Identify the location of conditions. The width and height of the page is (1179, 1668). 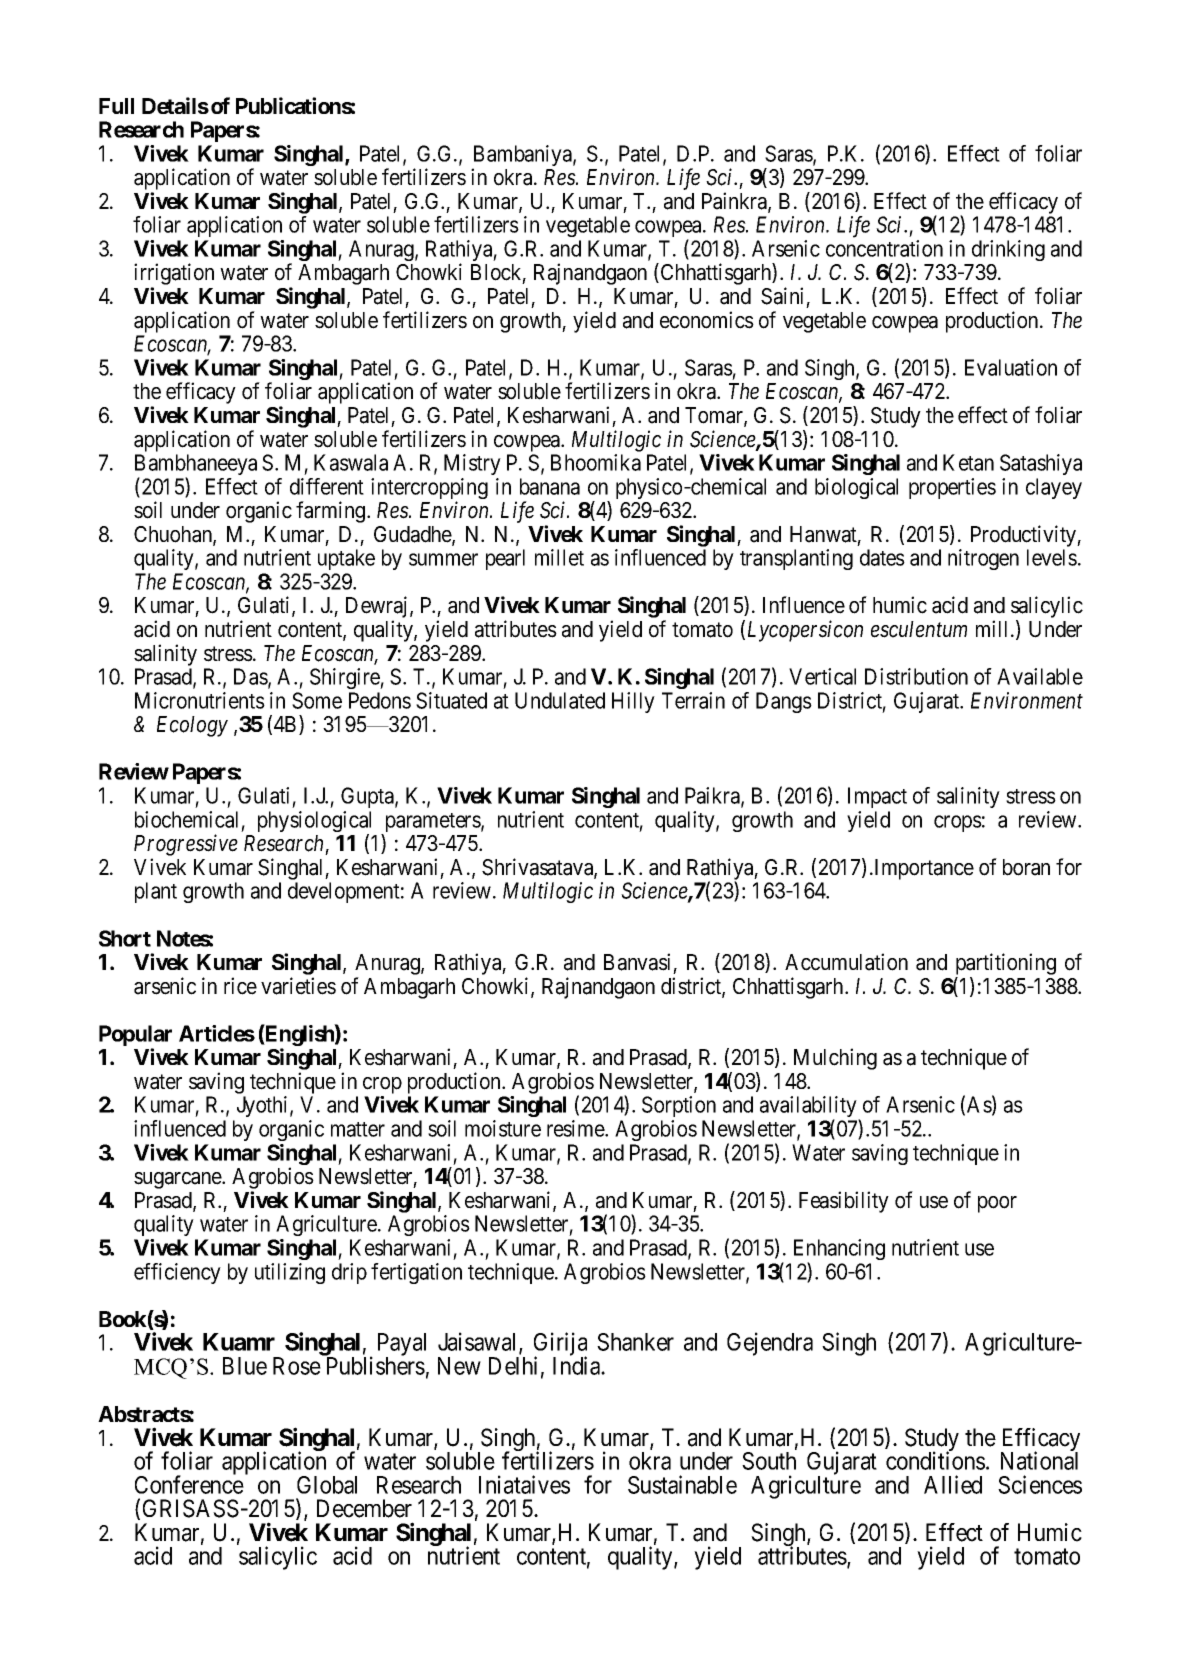
(935, 1460).
